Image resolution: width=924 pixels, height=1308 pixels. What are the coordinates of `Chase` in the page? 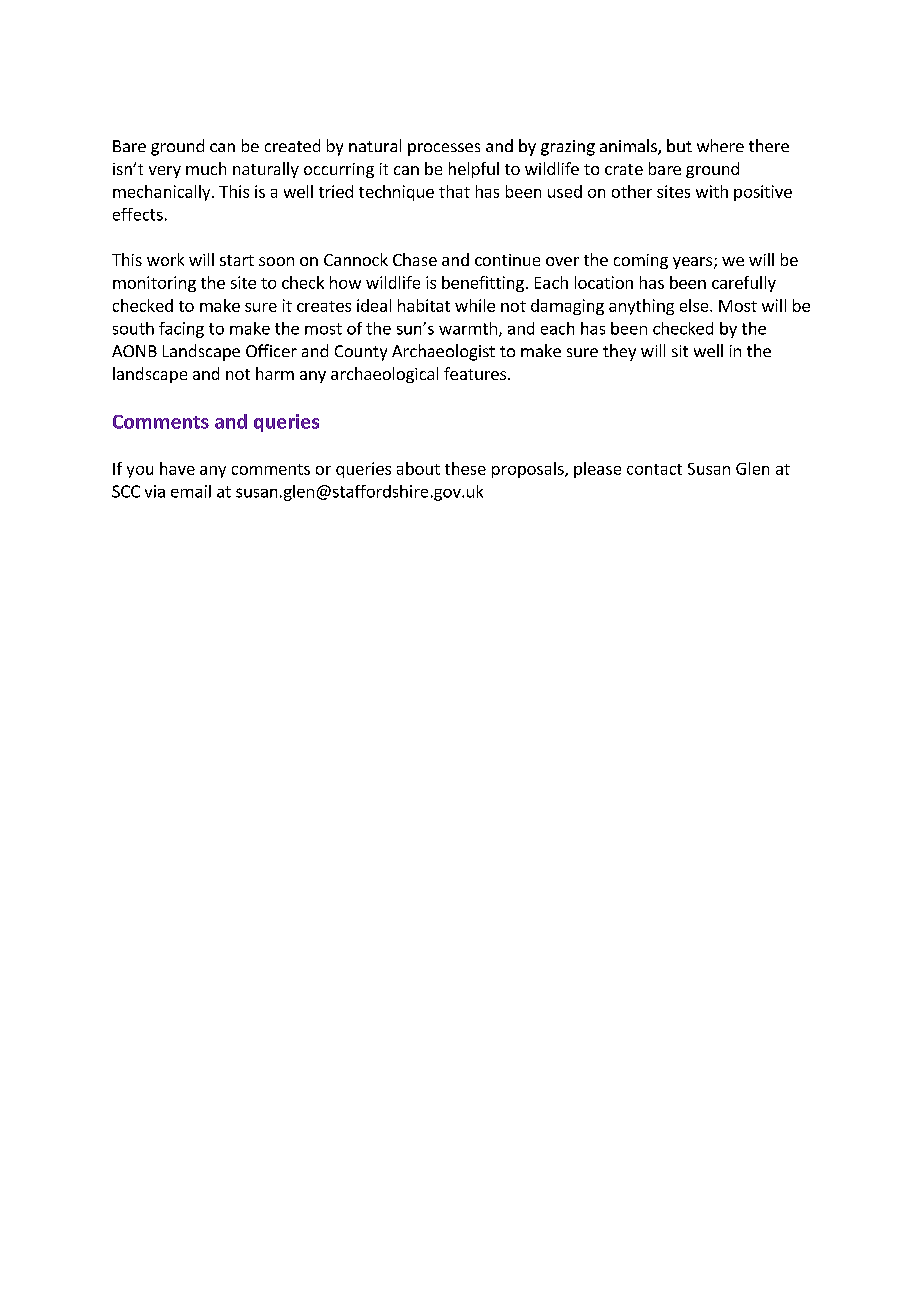 It's located at (415, 259).
